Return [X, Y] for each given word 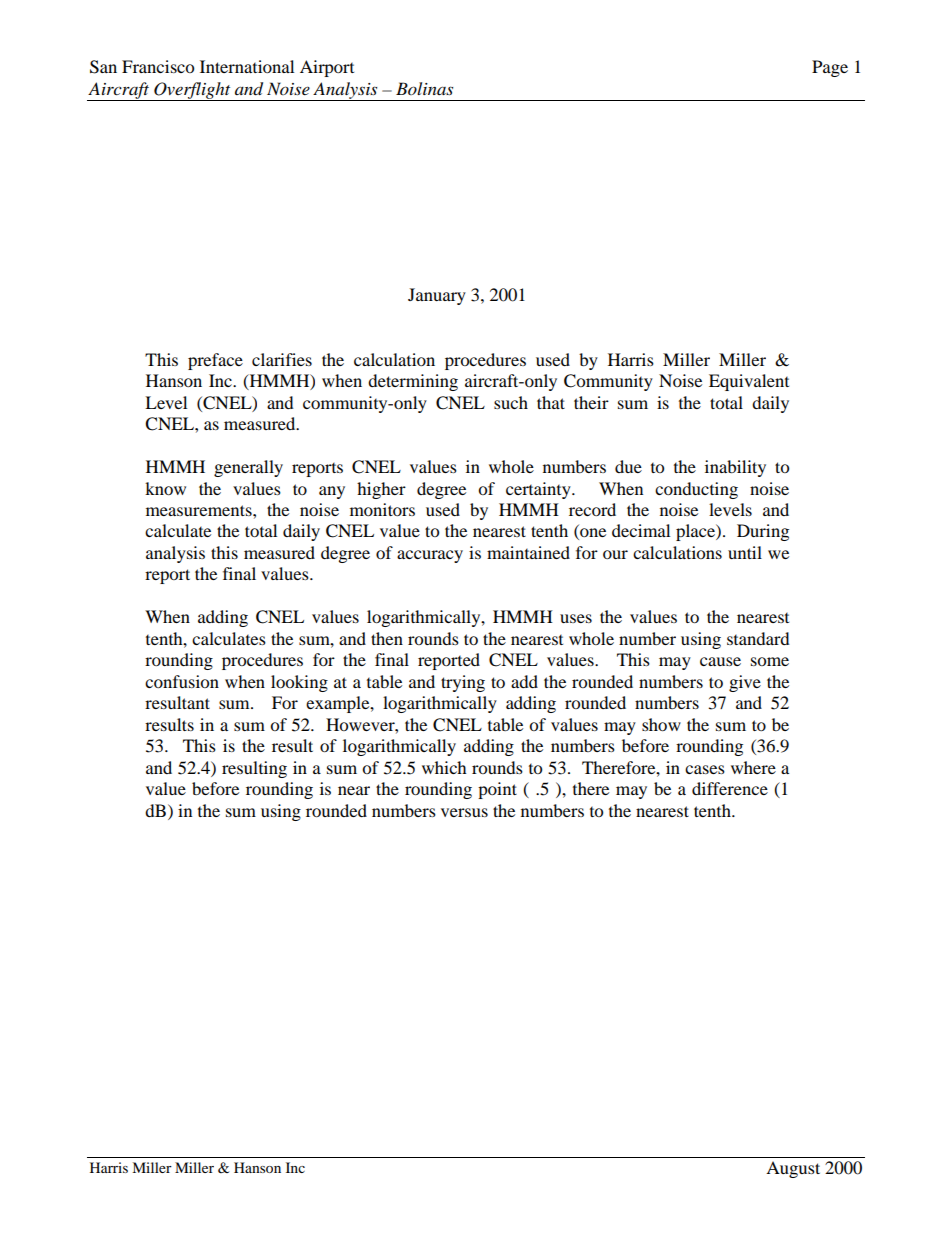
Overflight [192, 91]
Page [830, 68]
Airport [327, 68]
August [793, 1169]
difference [730, 788]
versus [464, 812]
